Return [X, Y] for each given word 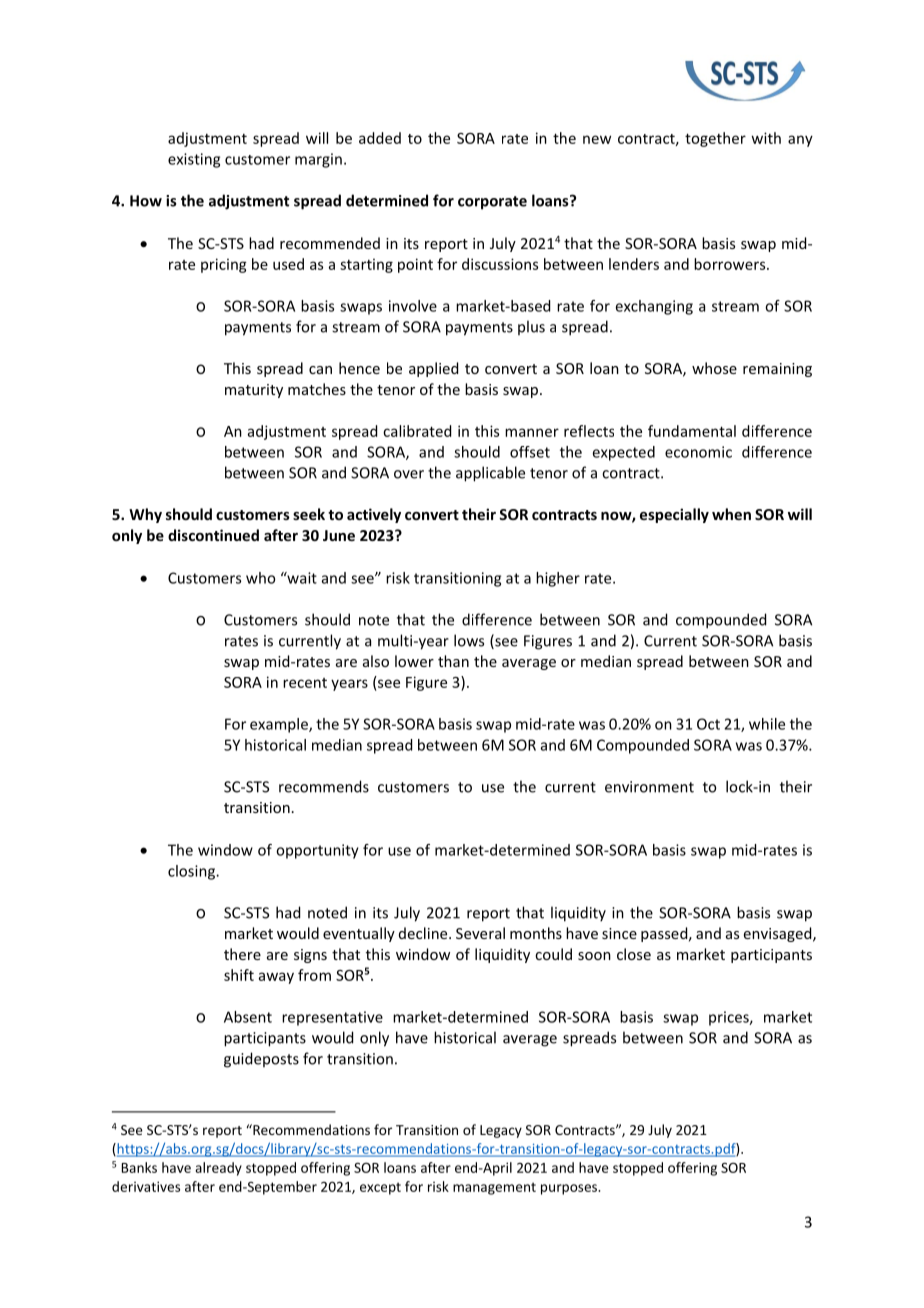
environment [649, 787]
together [715, 139]
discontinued [213, 535]
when [731, 514]
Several [480, 933]
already [218, 1169]
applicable [490, 474]
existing [194, 160]
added [380, 138]
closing [192, 872]
